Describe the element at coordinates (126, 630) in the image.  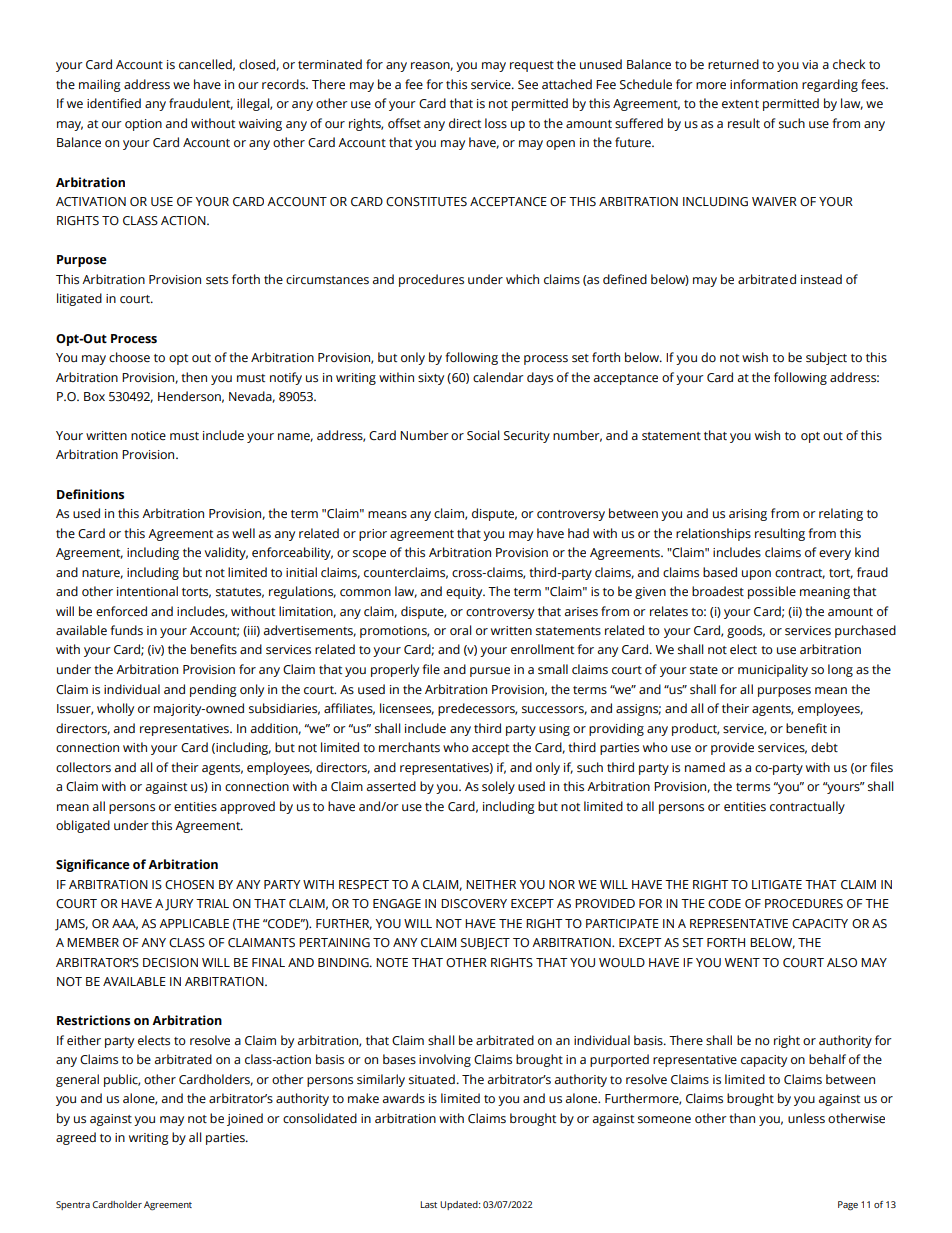
I see `funds` at that location.
